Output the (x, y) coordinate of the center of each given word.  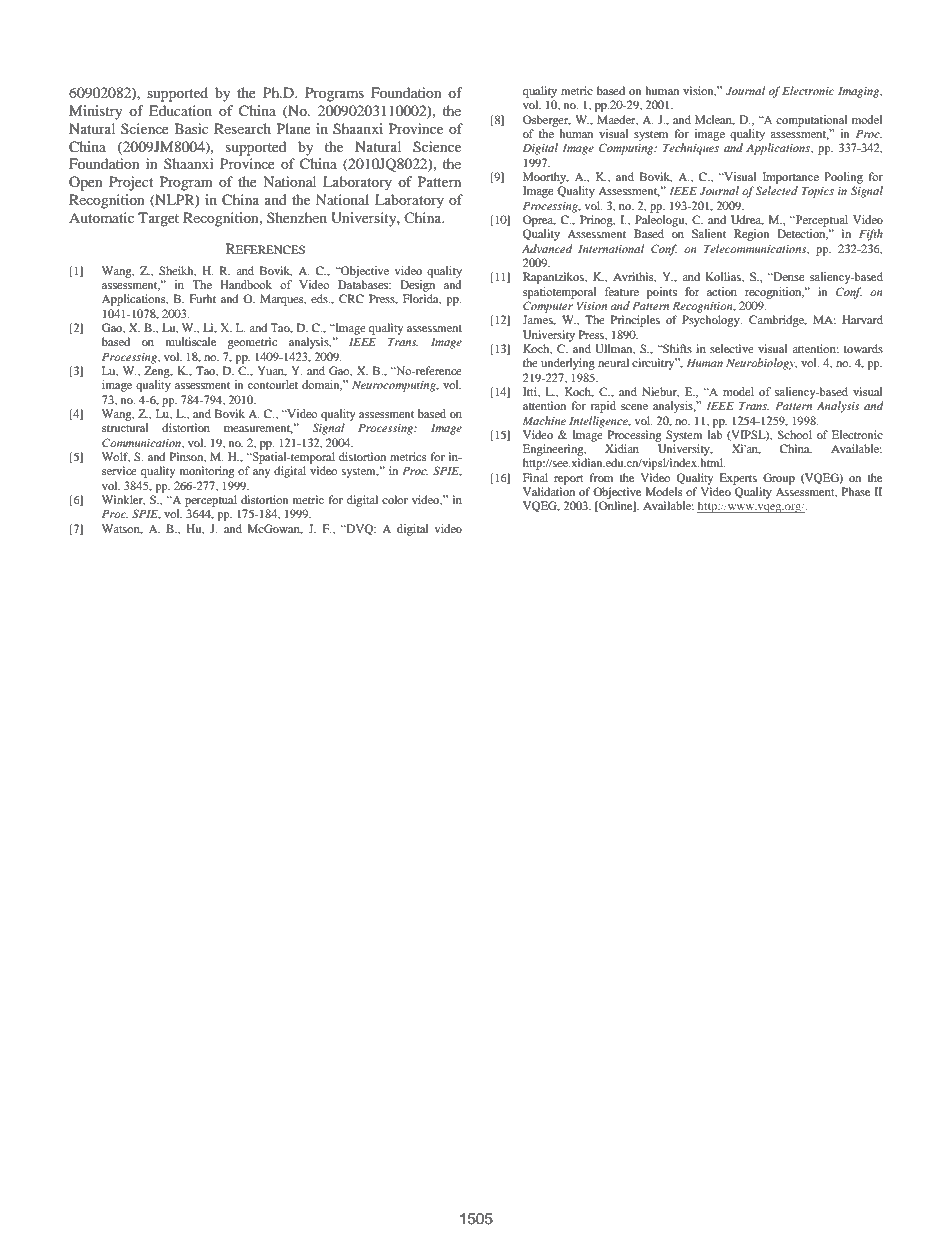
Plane (294, 128)
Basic (192, 128)
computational (811, 121)
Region (751, 235)
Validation (549, 491)
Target (158, 219)
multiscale (191, 341)
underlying (568, 364)
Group (779, 479)
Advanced (547, 248)
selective (732, 348)
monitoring (207, 472)
